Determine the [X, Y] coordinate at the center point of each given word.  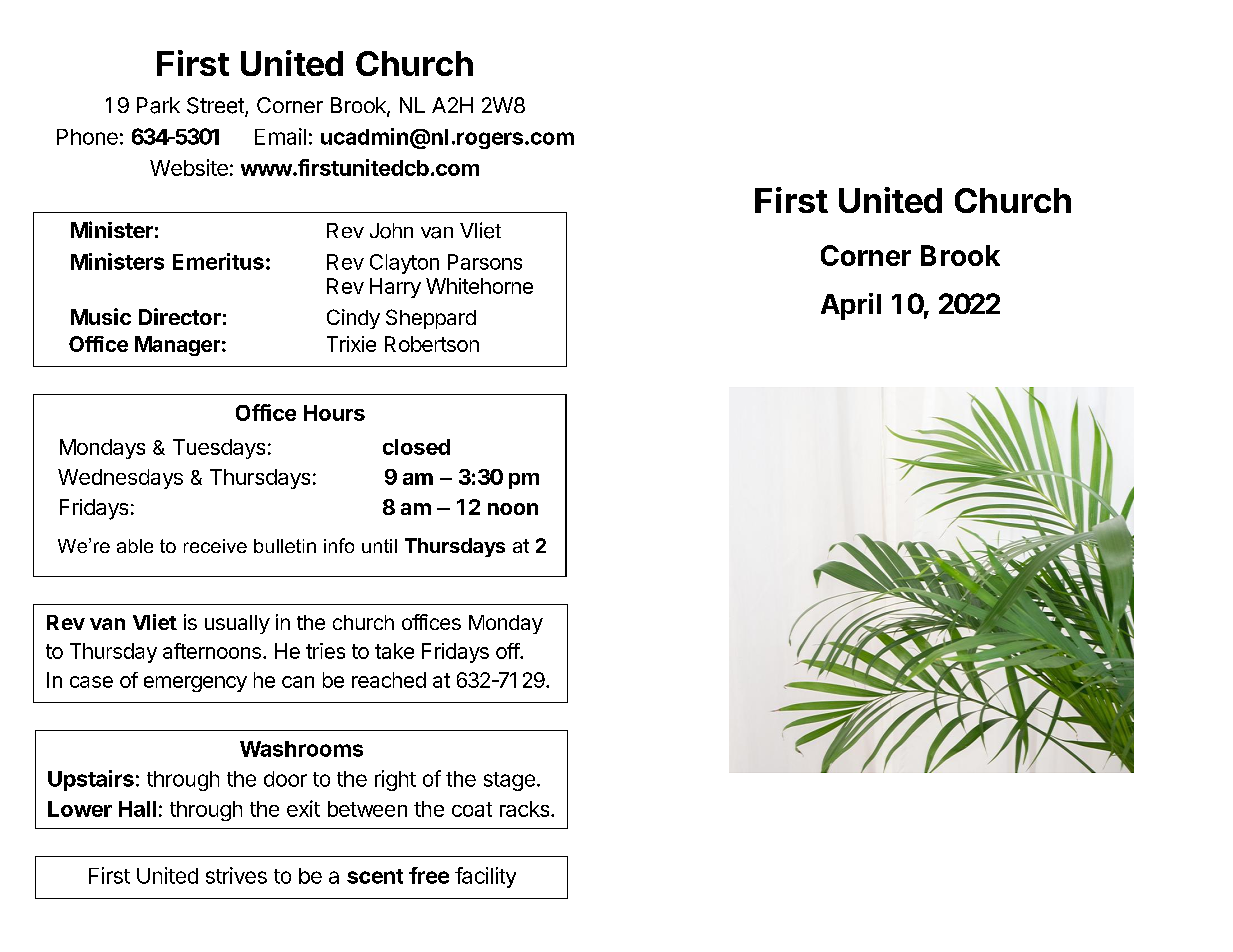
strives [236, 875]
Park [158, 105]
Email [280, 136]
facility [485, 877]
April [851, 306]
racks [526, 809]
